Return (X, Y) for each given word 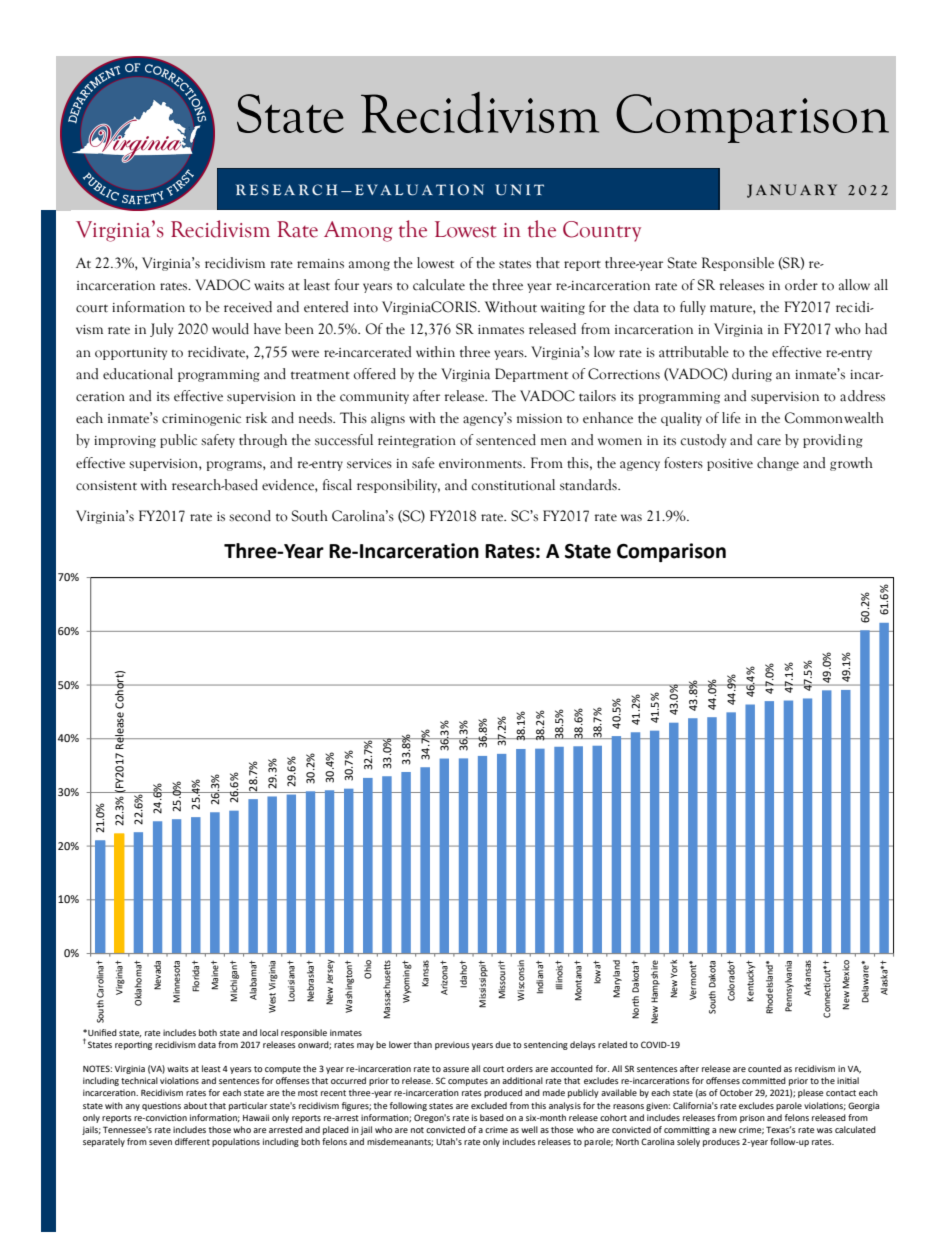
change (778, 464)
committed (764, 1080)
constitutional (513, 485)
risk (256, 417)
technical (139, 1080)
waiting (563, 309)
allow (854, 285)
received (248, 307)
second (250, 516)
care (769, 442)
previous (452, 1045)
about (195, 1105)
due (503, 1044)
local (269, 1032)
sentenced (506, 440)
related (612, 1044)
